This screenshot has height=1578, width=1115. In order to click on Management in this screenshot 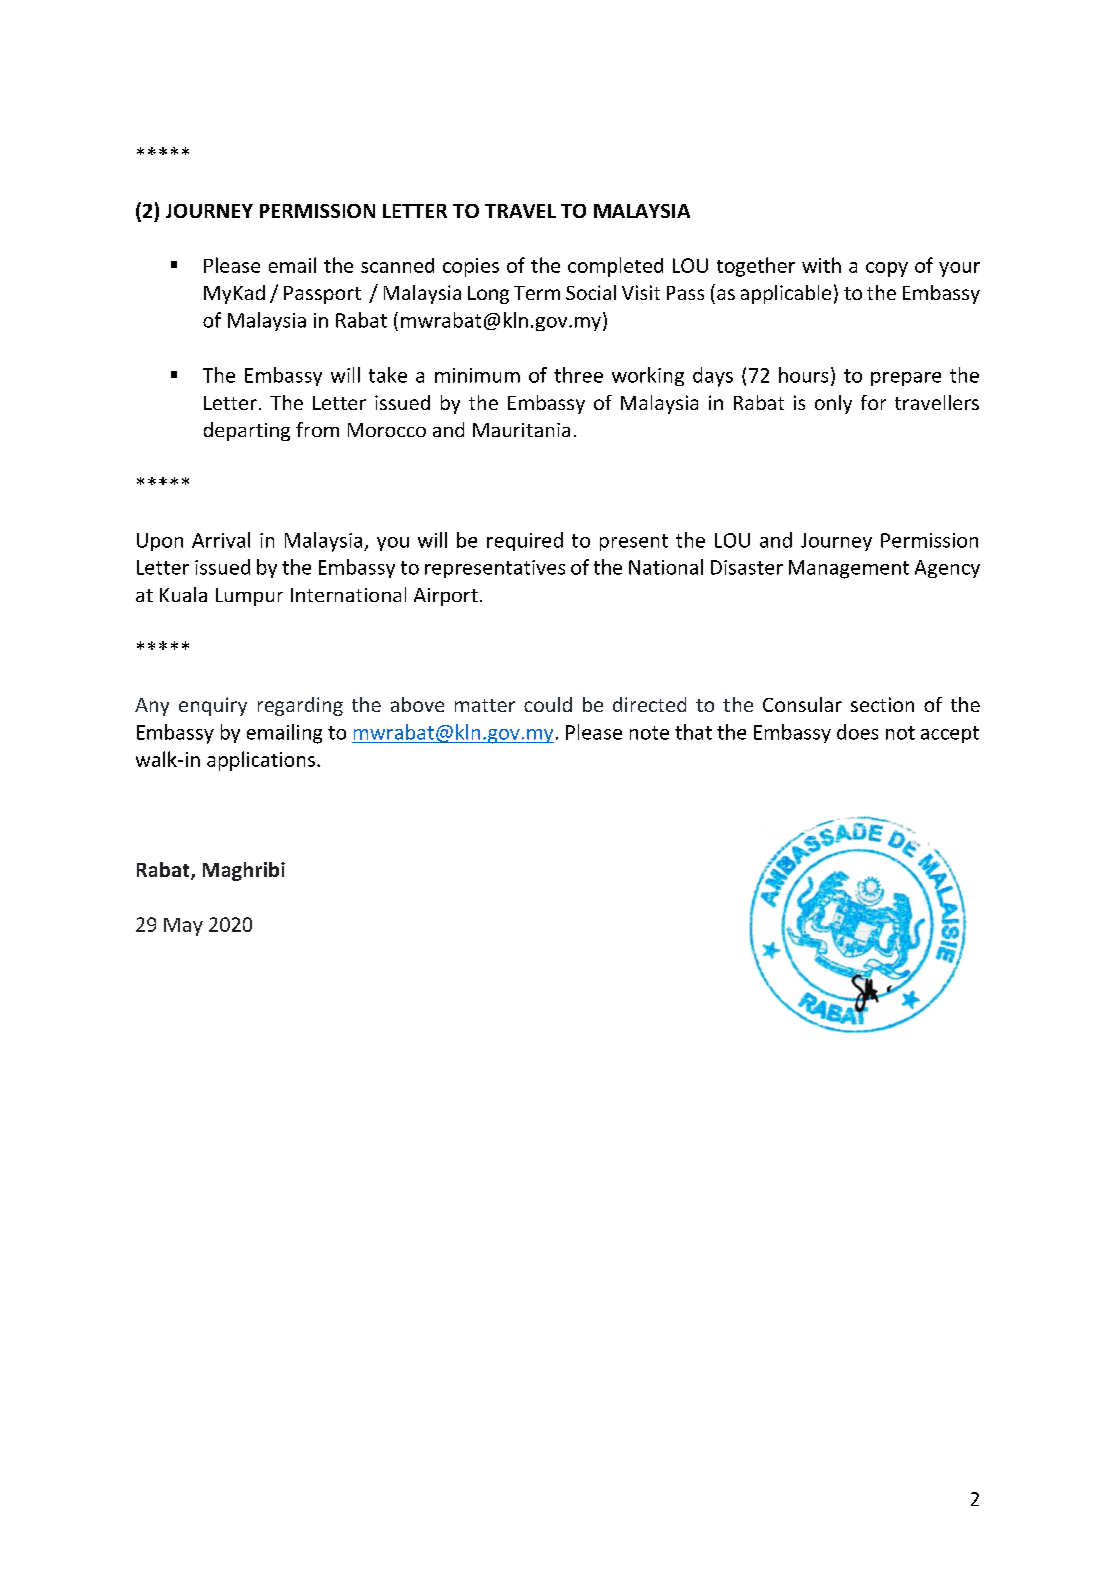, I will do `click(849, 569)`.
